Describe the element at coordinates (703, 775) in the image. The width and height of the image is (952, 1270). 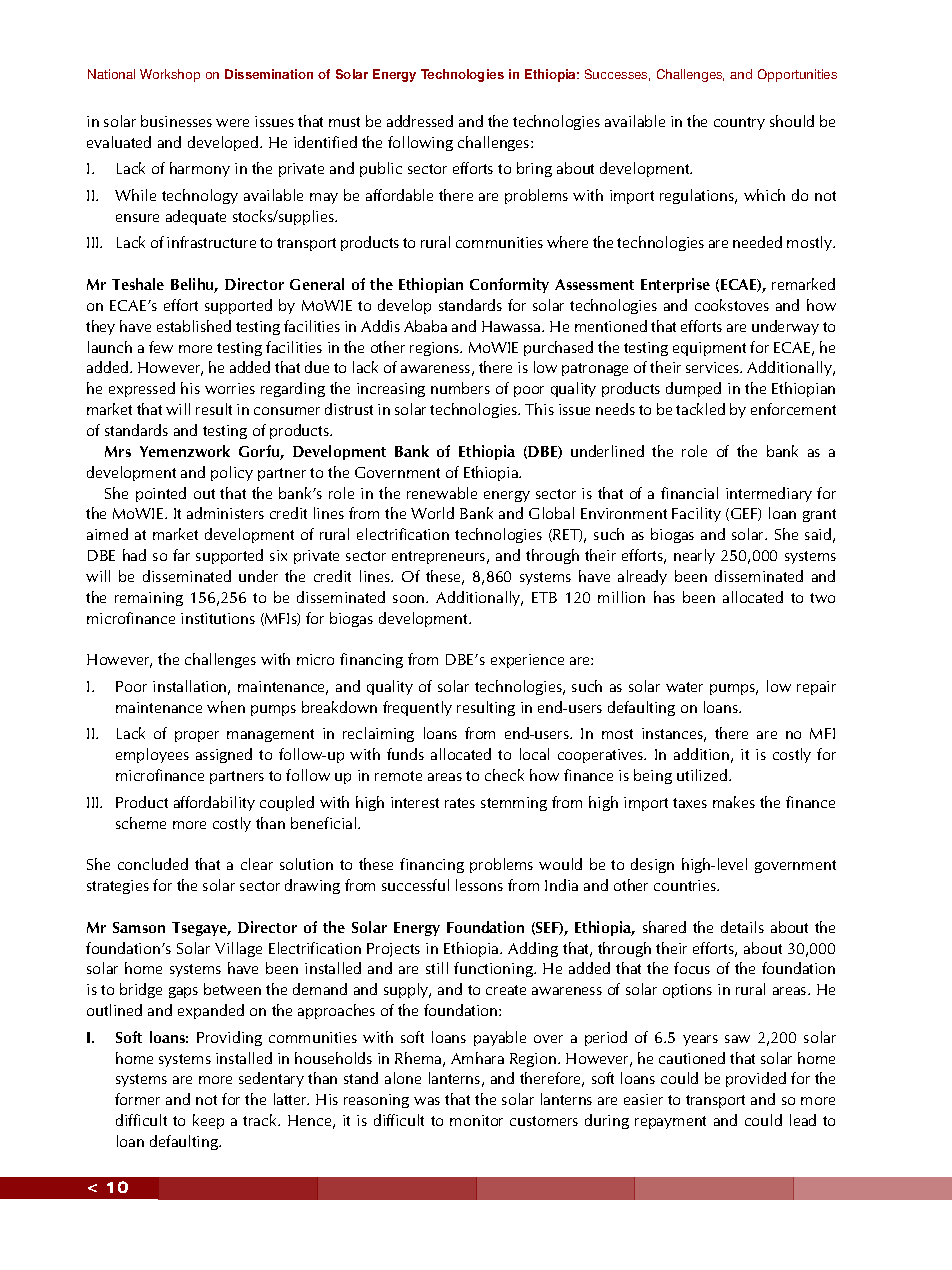
I see `utilized` at that location.
